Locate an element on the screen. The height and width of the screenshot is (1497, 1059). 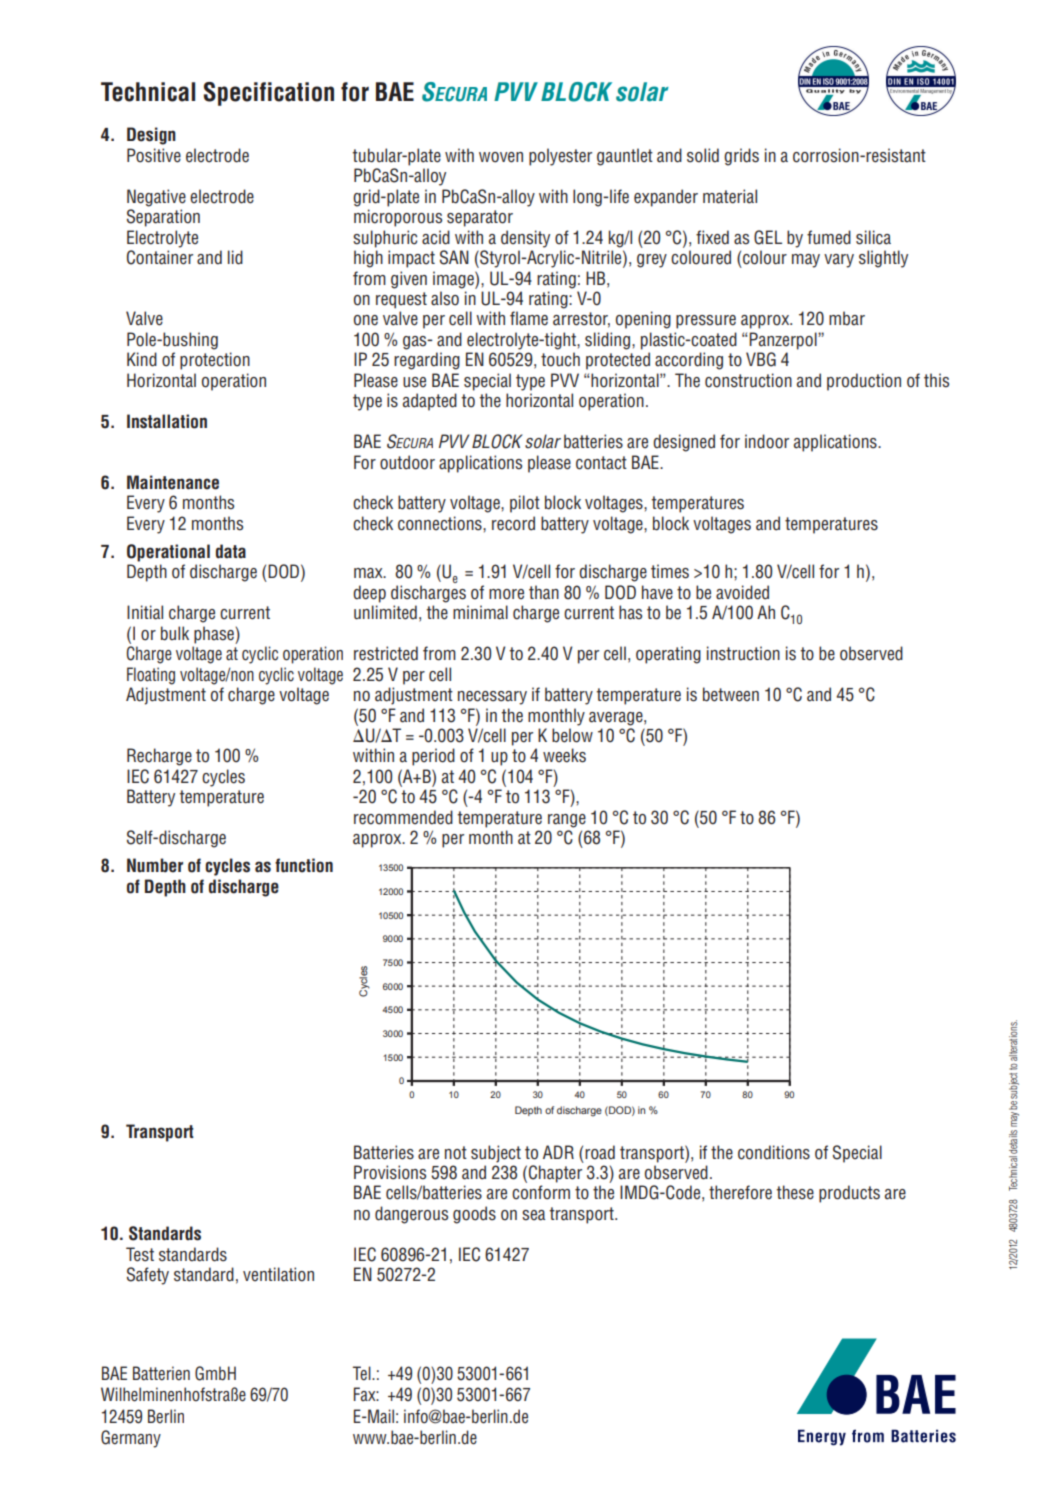
between is located at coordinates (731, 694).
